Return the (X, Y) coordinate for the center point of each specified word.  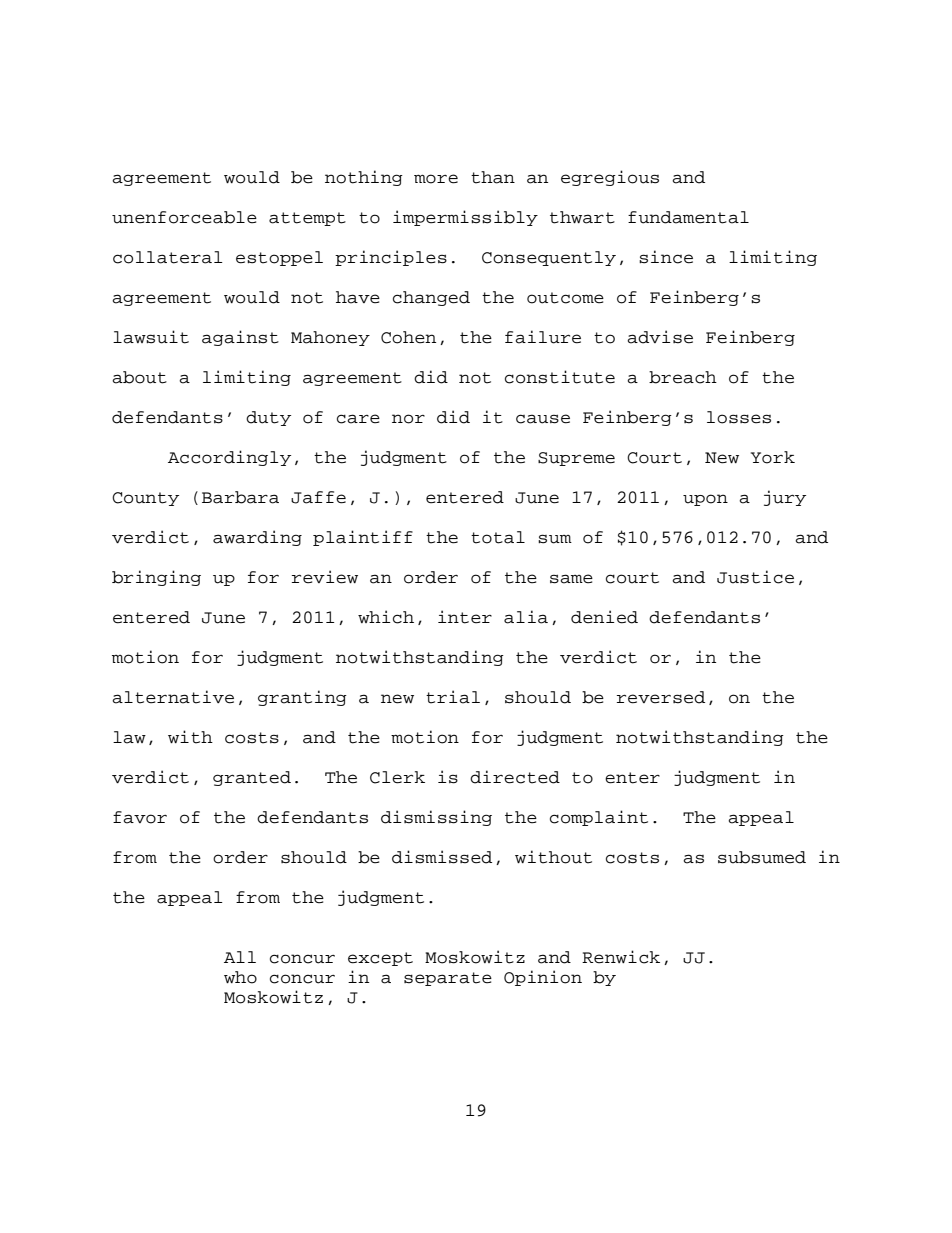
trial (453, 697)
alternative (173, 697)
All (240, 957)
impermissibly (465, 218)
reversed (661, 697)
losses (739, 417)
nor (408, 419)
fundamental (688, 217)
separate (448, 979)
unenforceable (184, 217)
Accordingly (229, 458)
